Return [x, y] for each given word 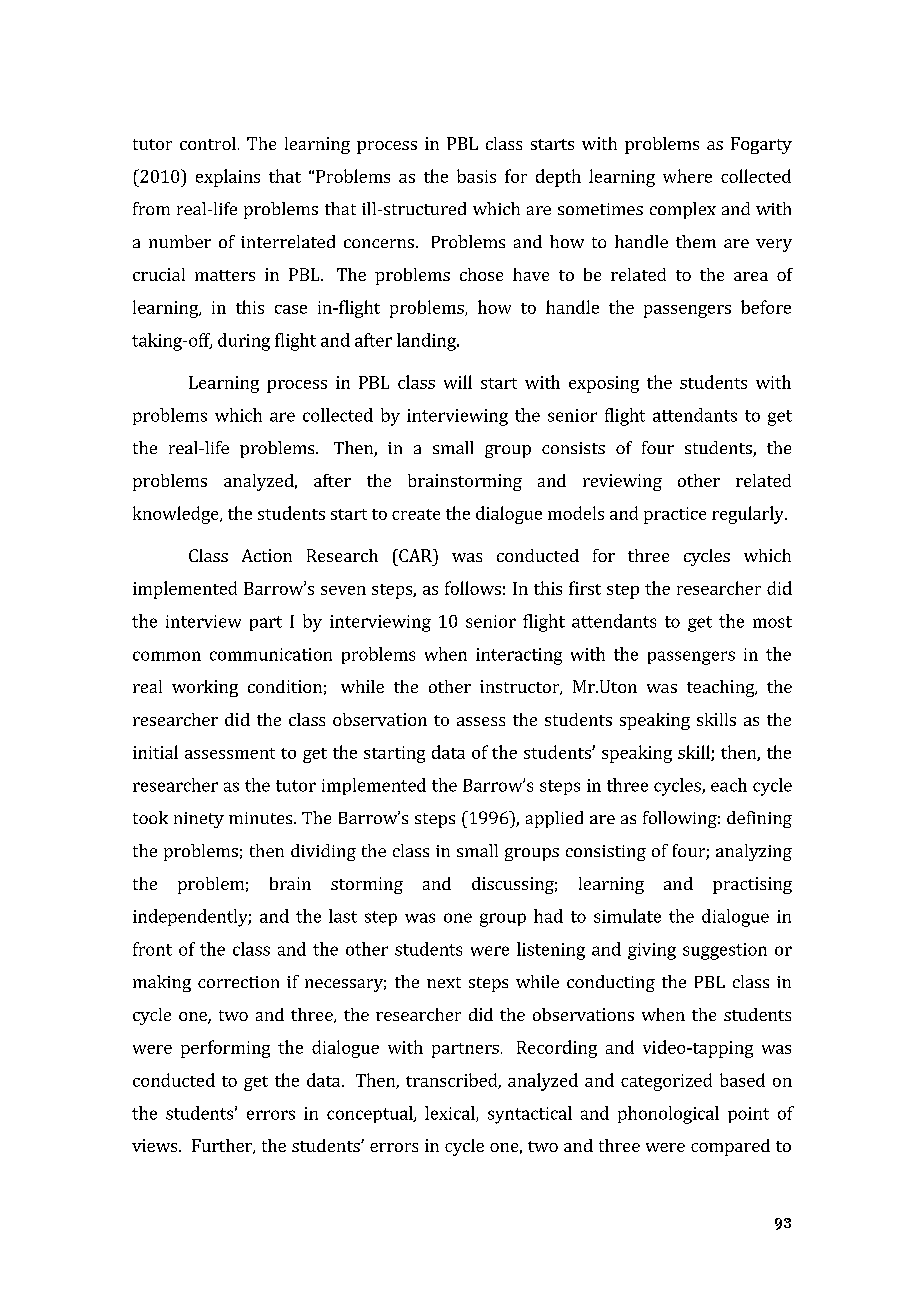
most [772, 622]
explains [228, 178]
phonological [668, 1115]
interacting [519, 656]
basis [476, 176]
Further [223, 1146]
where [687, 176]
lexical [451, 1114]
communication [271, 654]
